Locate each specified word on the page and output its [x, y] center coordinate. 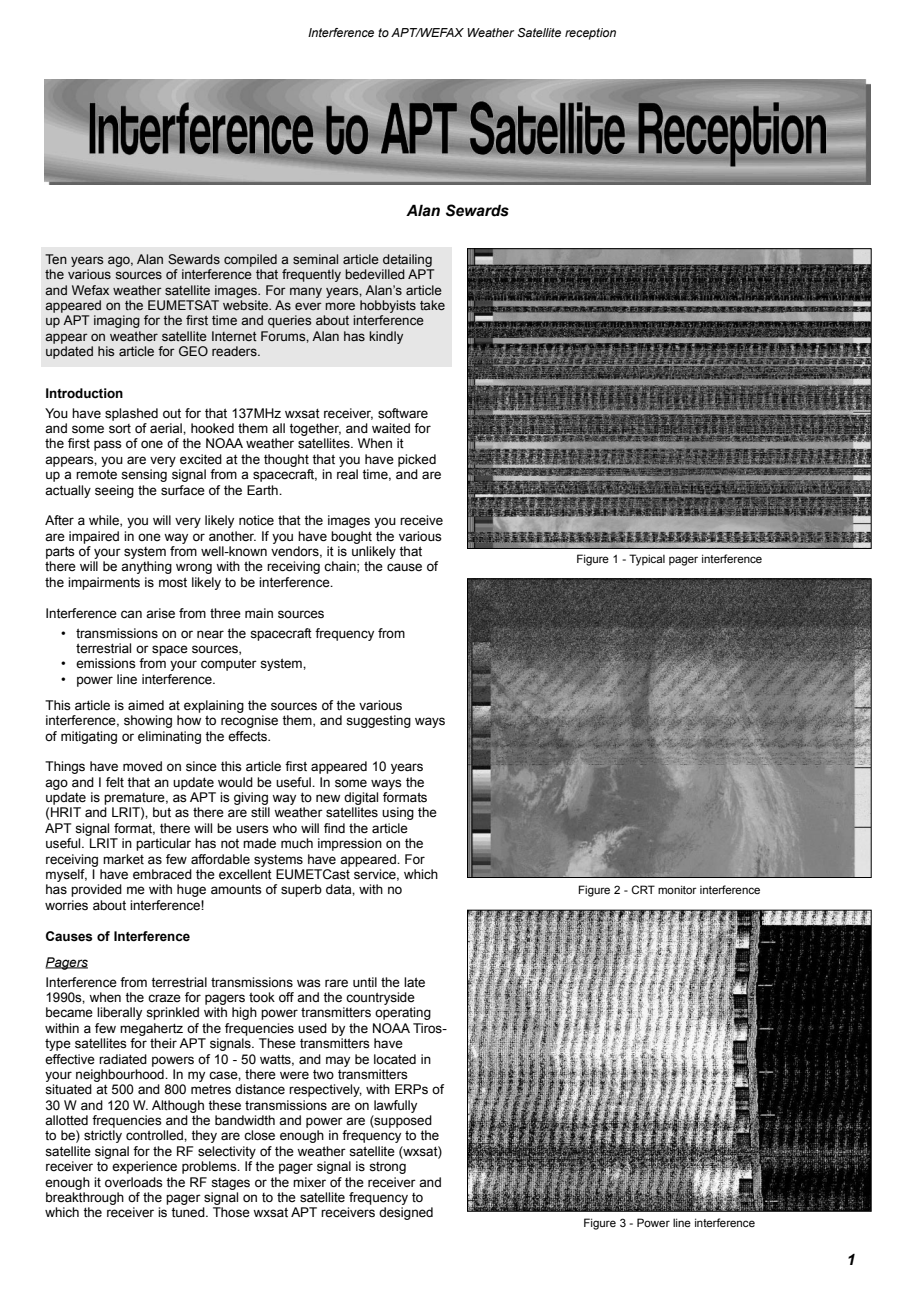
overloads [134, 1182]
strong [387, 1168]
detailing [407, 260]
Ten [56, 259]
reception [590, 34]
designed [406, 1213]
